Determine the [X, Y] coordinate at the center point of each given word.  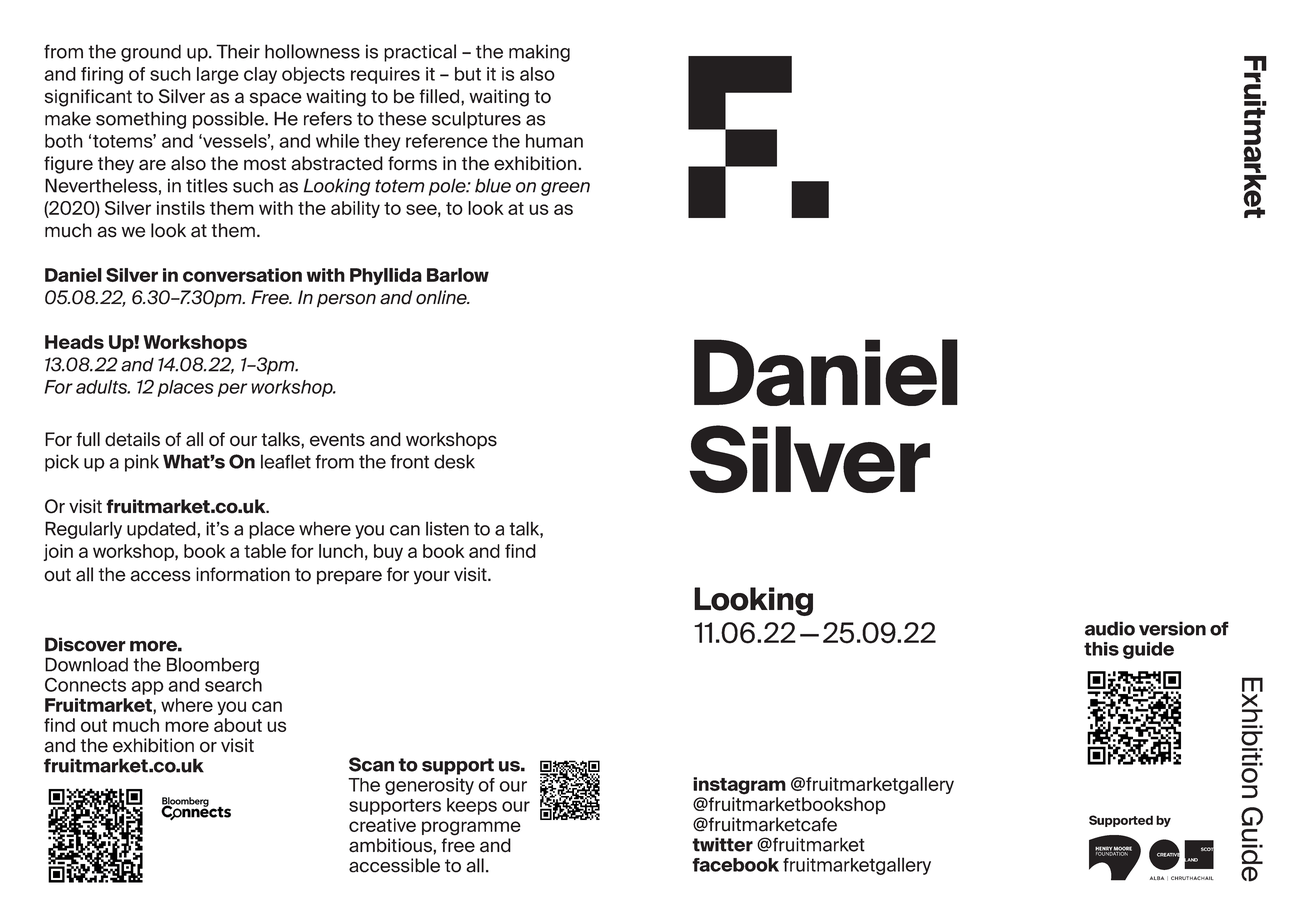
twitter [722, 844]
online [443, 297]
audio [1110, 628]
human [554, 141]
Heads [74, 342]
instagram [739, 786]
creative [382, 825]
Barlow [458, 275]
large [218, 75]
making [539, 53]
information [243, 574]
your [432, 577]
